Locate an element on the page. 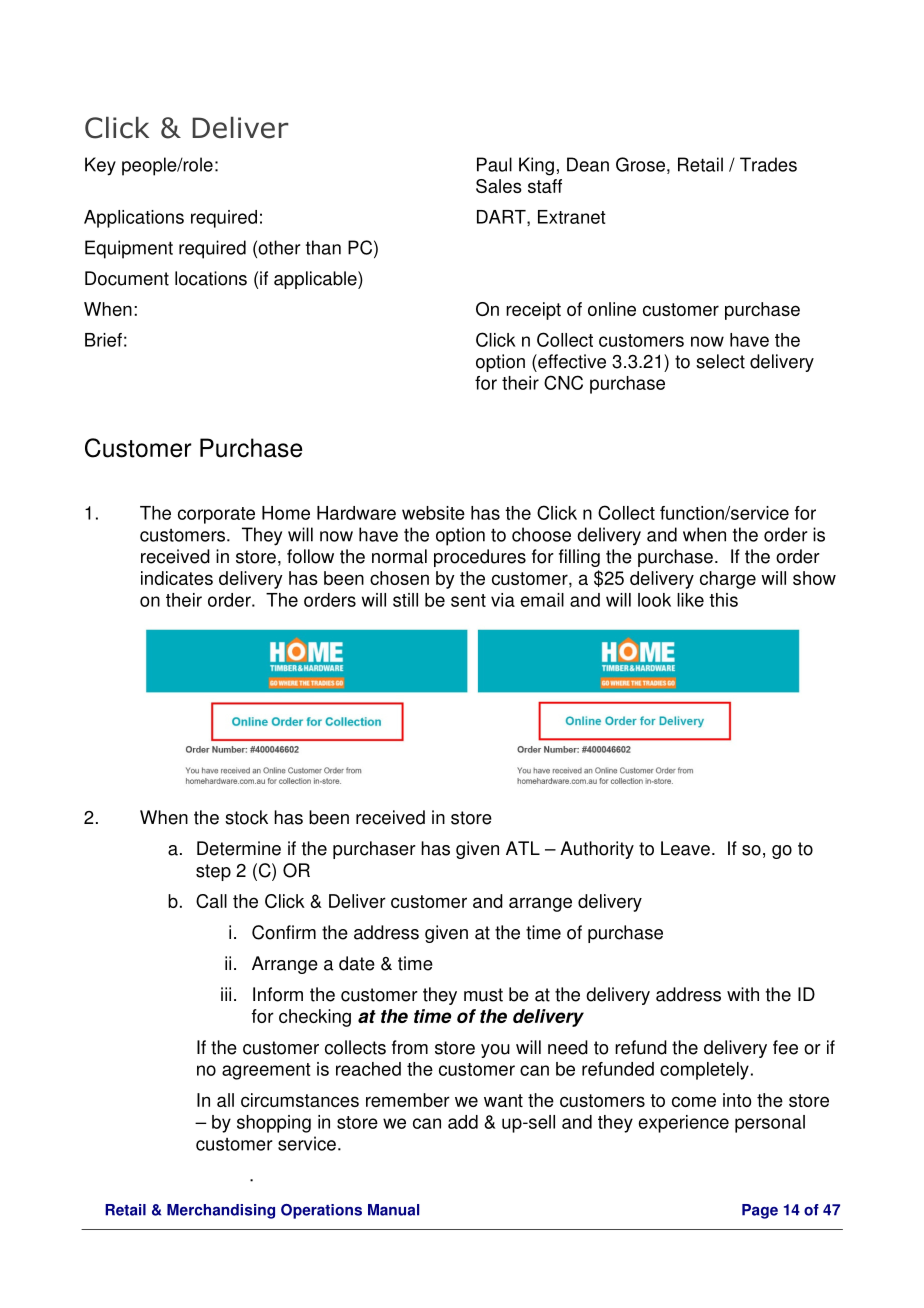 The height and width of the page is (1308, 924). Applications is located at coordinates (134, 219).
